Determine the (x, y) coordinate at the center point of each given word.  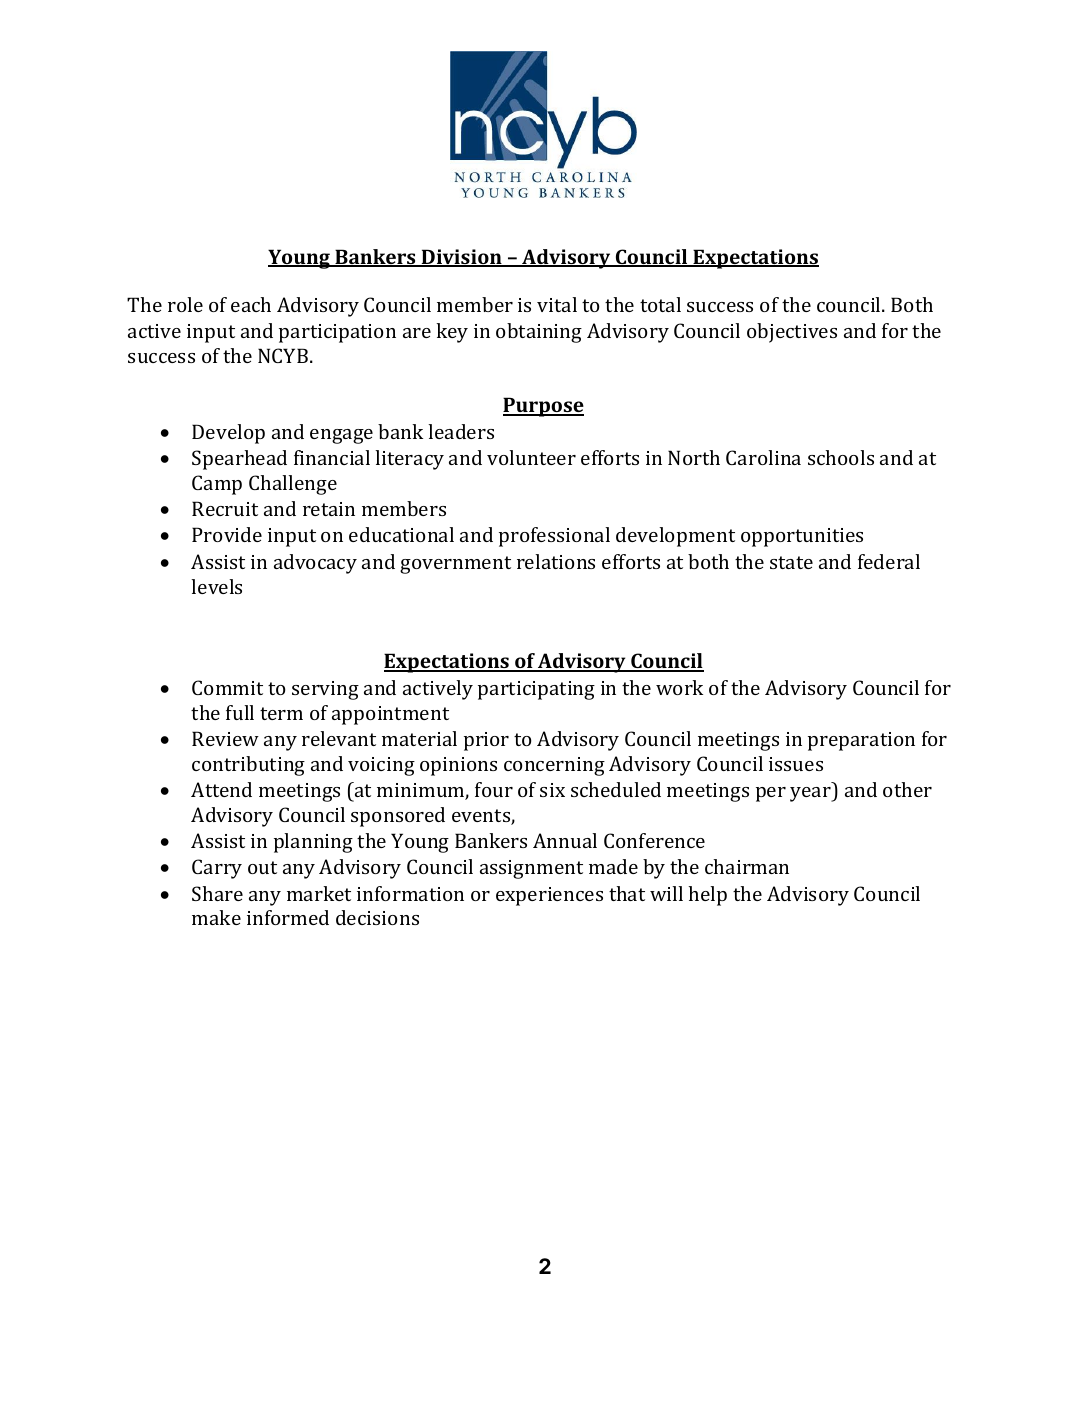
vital (557, 304)
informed (288, 917)
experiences (549, 896)
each (251, 304)
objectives (792, 333)
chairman (747, 866)
